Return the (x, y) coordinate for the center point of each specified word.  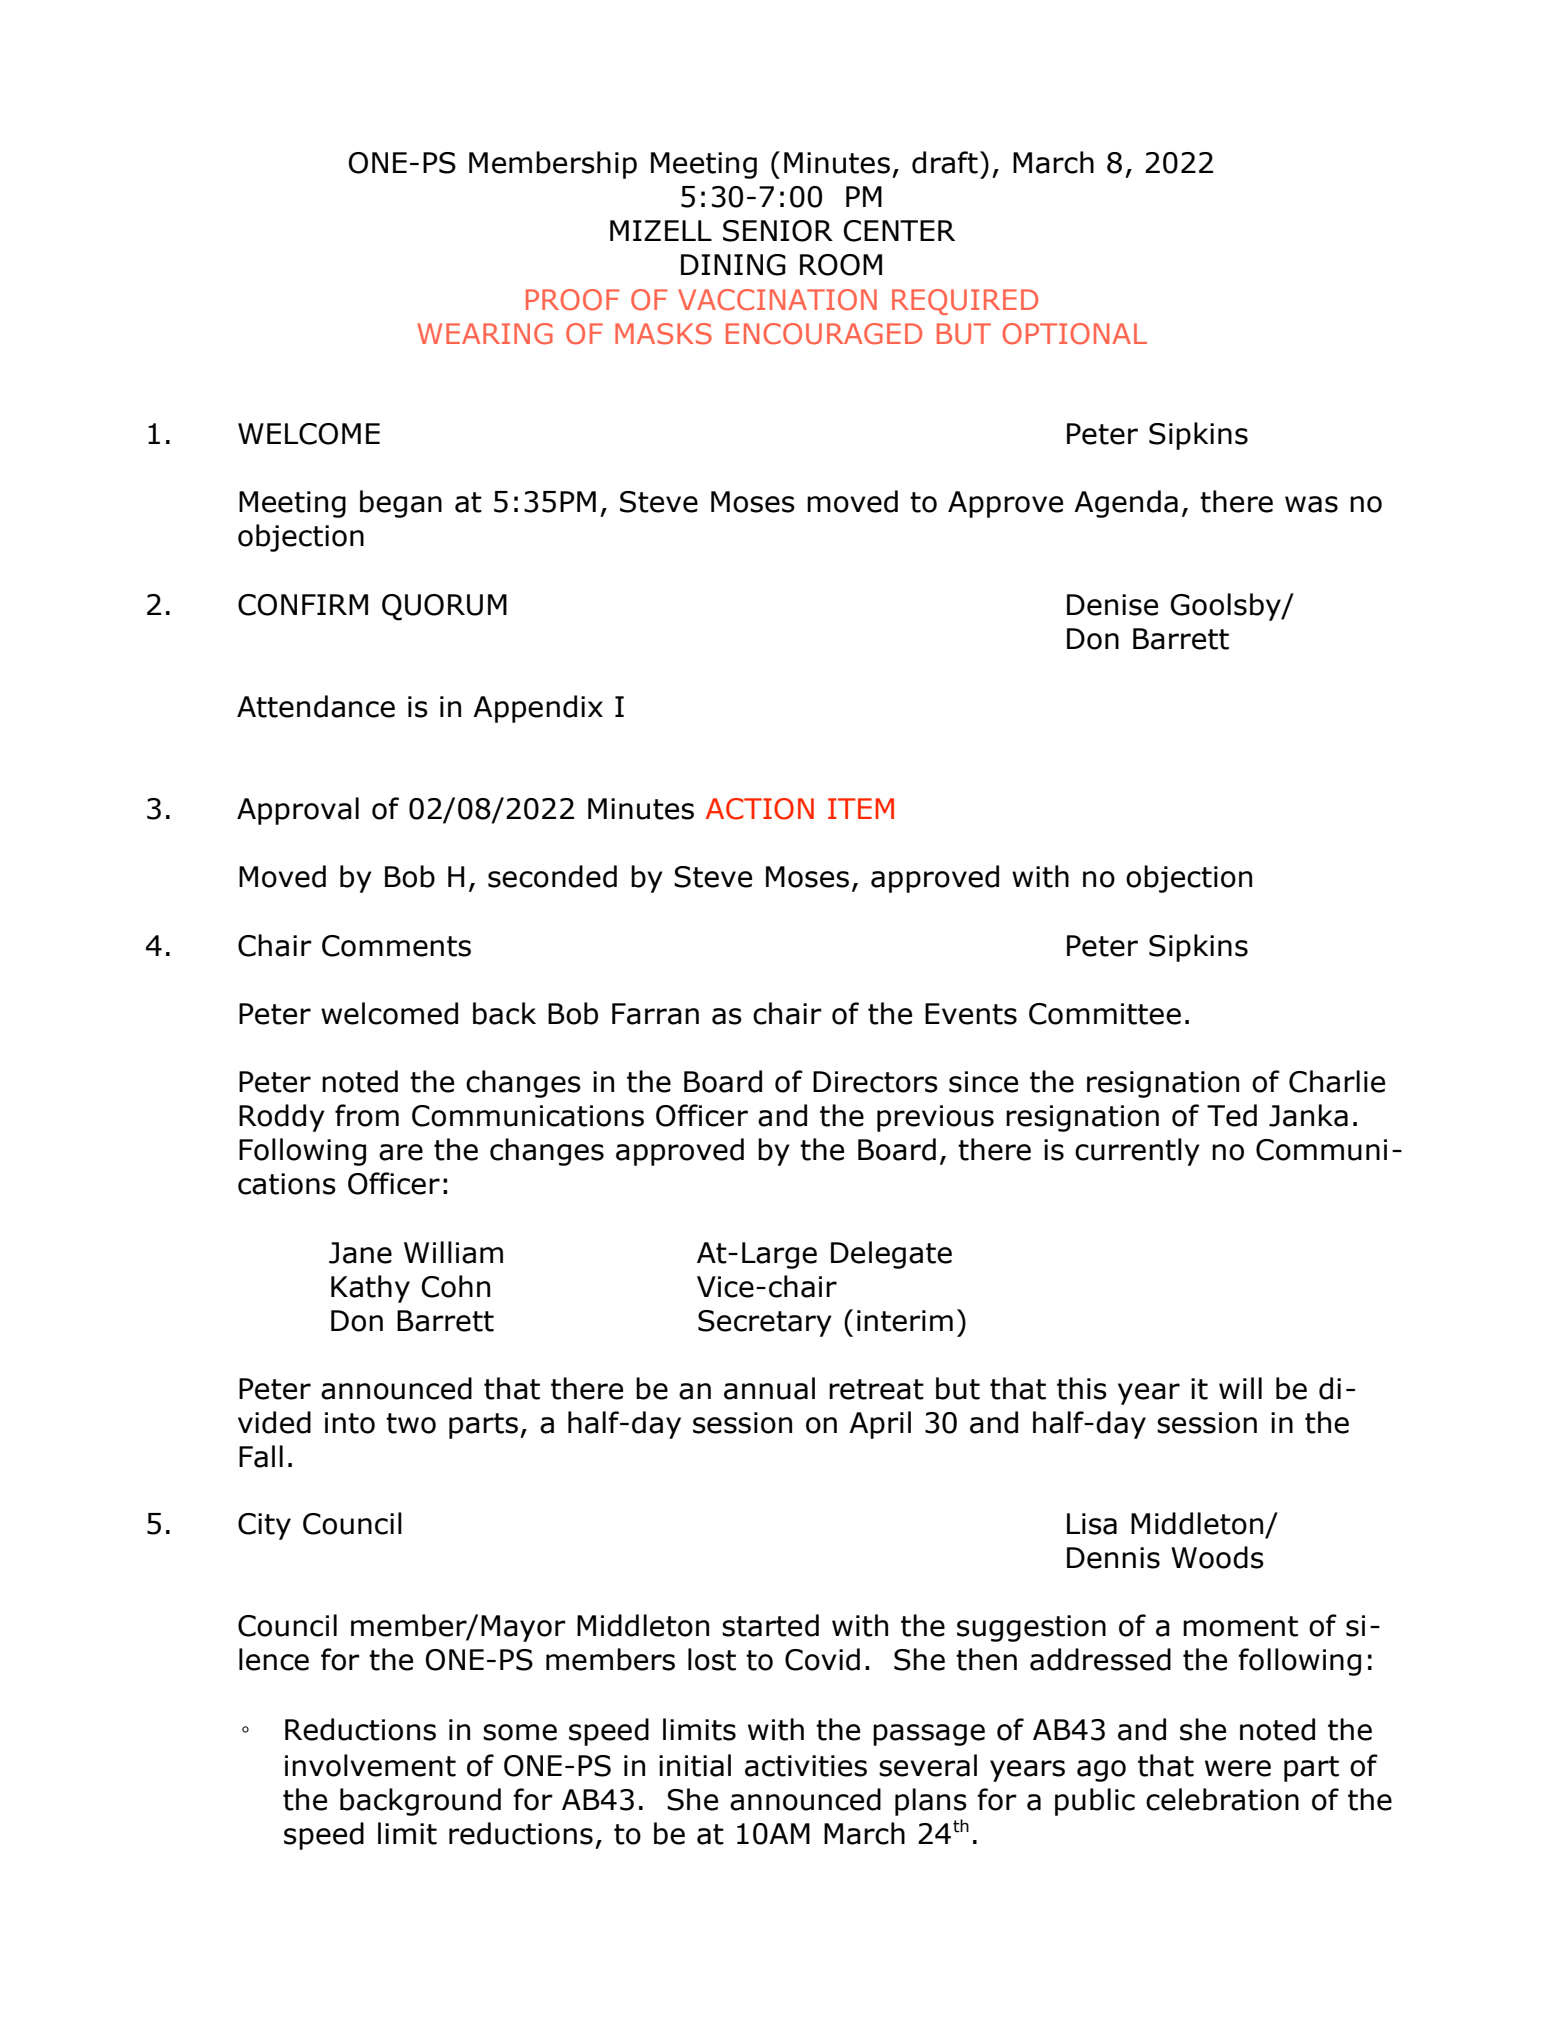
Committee (1105, 1014)
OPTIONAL (1074, 334)
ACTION (760, 809)
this (1082, 1388)
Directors (875, 1082)
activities (806, 1766)
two (411, 1423)
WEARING (485, 334)
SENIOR (778, 231)
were (1238, 1768)
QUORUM (444, 607)
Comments (396, 946)
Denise (1112, 605)
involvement (370, 1765)
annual (769, 1388)
